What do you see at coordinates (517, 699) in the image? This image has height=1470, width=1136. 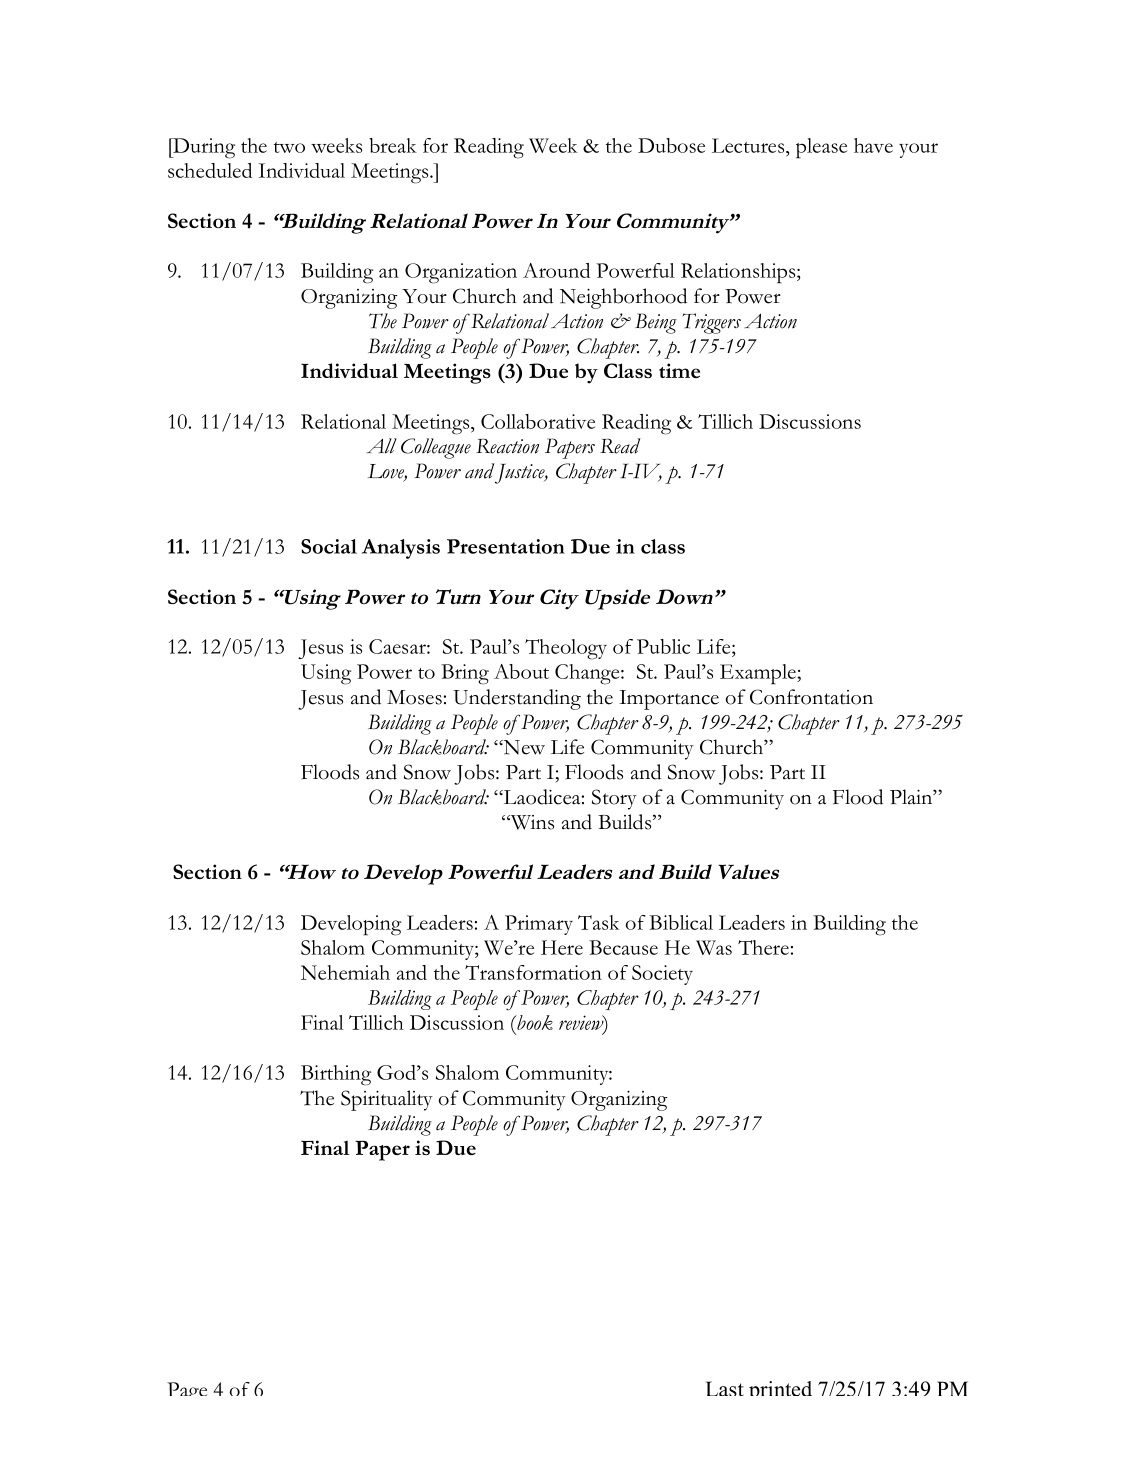 I see `Understanding` at bounding box center [517, 699].
